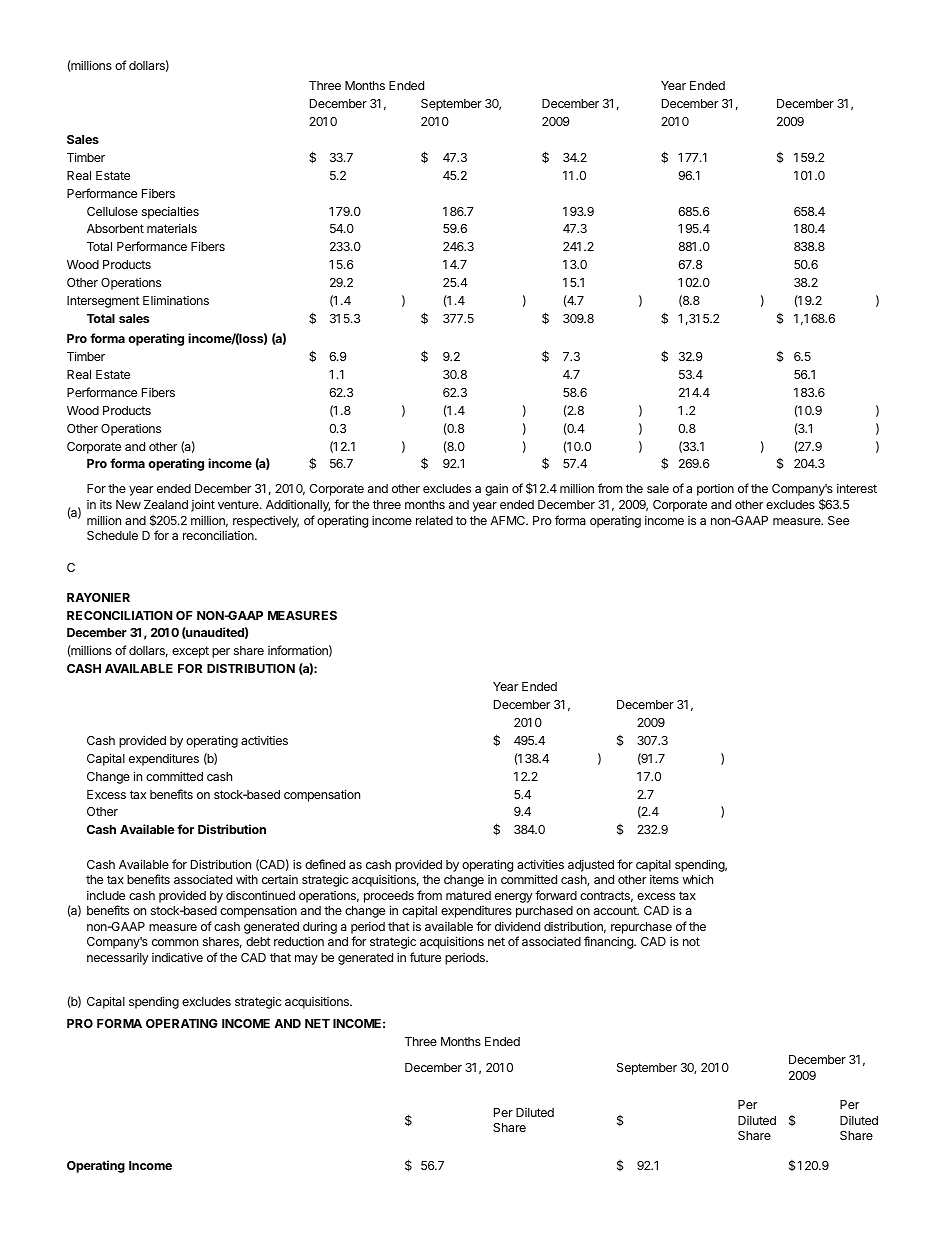 The image size is (952, 1233). I want to click on Eliminations, so click(176, 300).
